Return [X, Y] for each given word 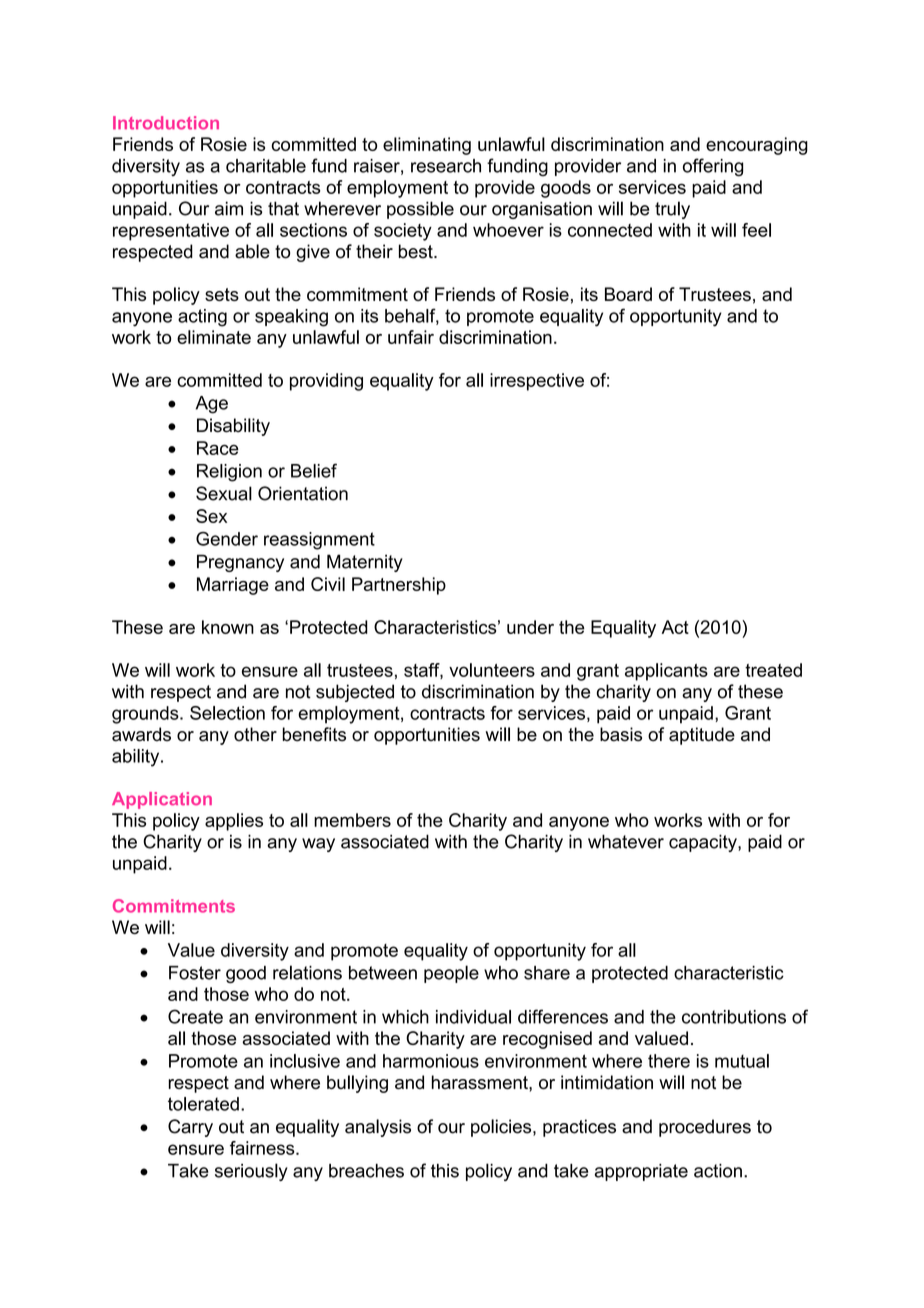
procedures [705, 1128]
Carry [190, 1128]
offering [713, 167]
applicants [666, 672]
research [446, 166]
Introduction [166, 123]
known [228, 627]
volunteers [492, 670]
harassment [481, 1082]
